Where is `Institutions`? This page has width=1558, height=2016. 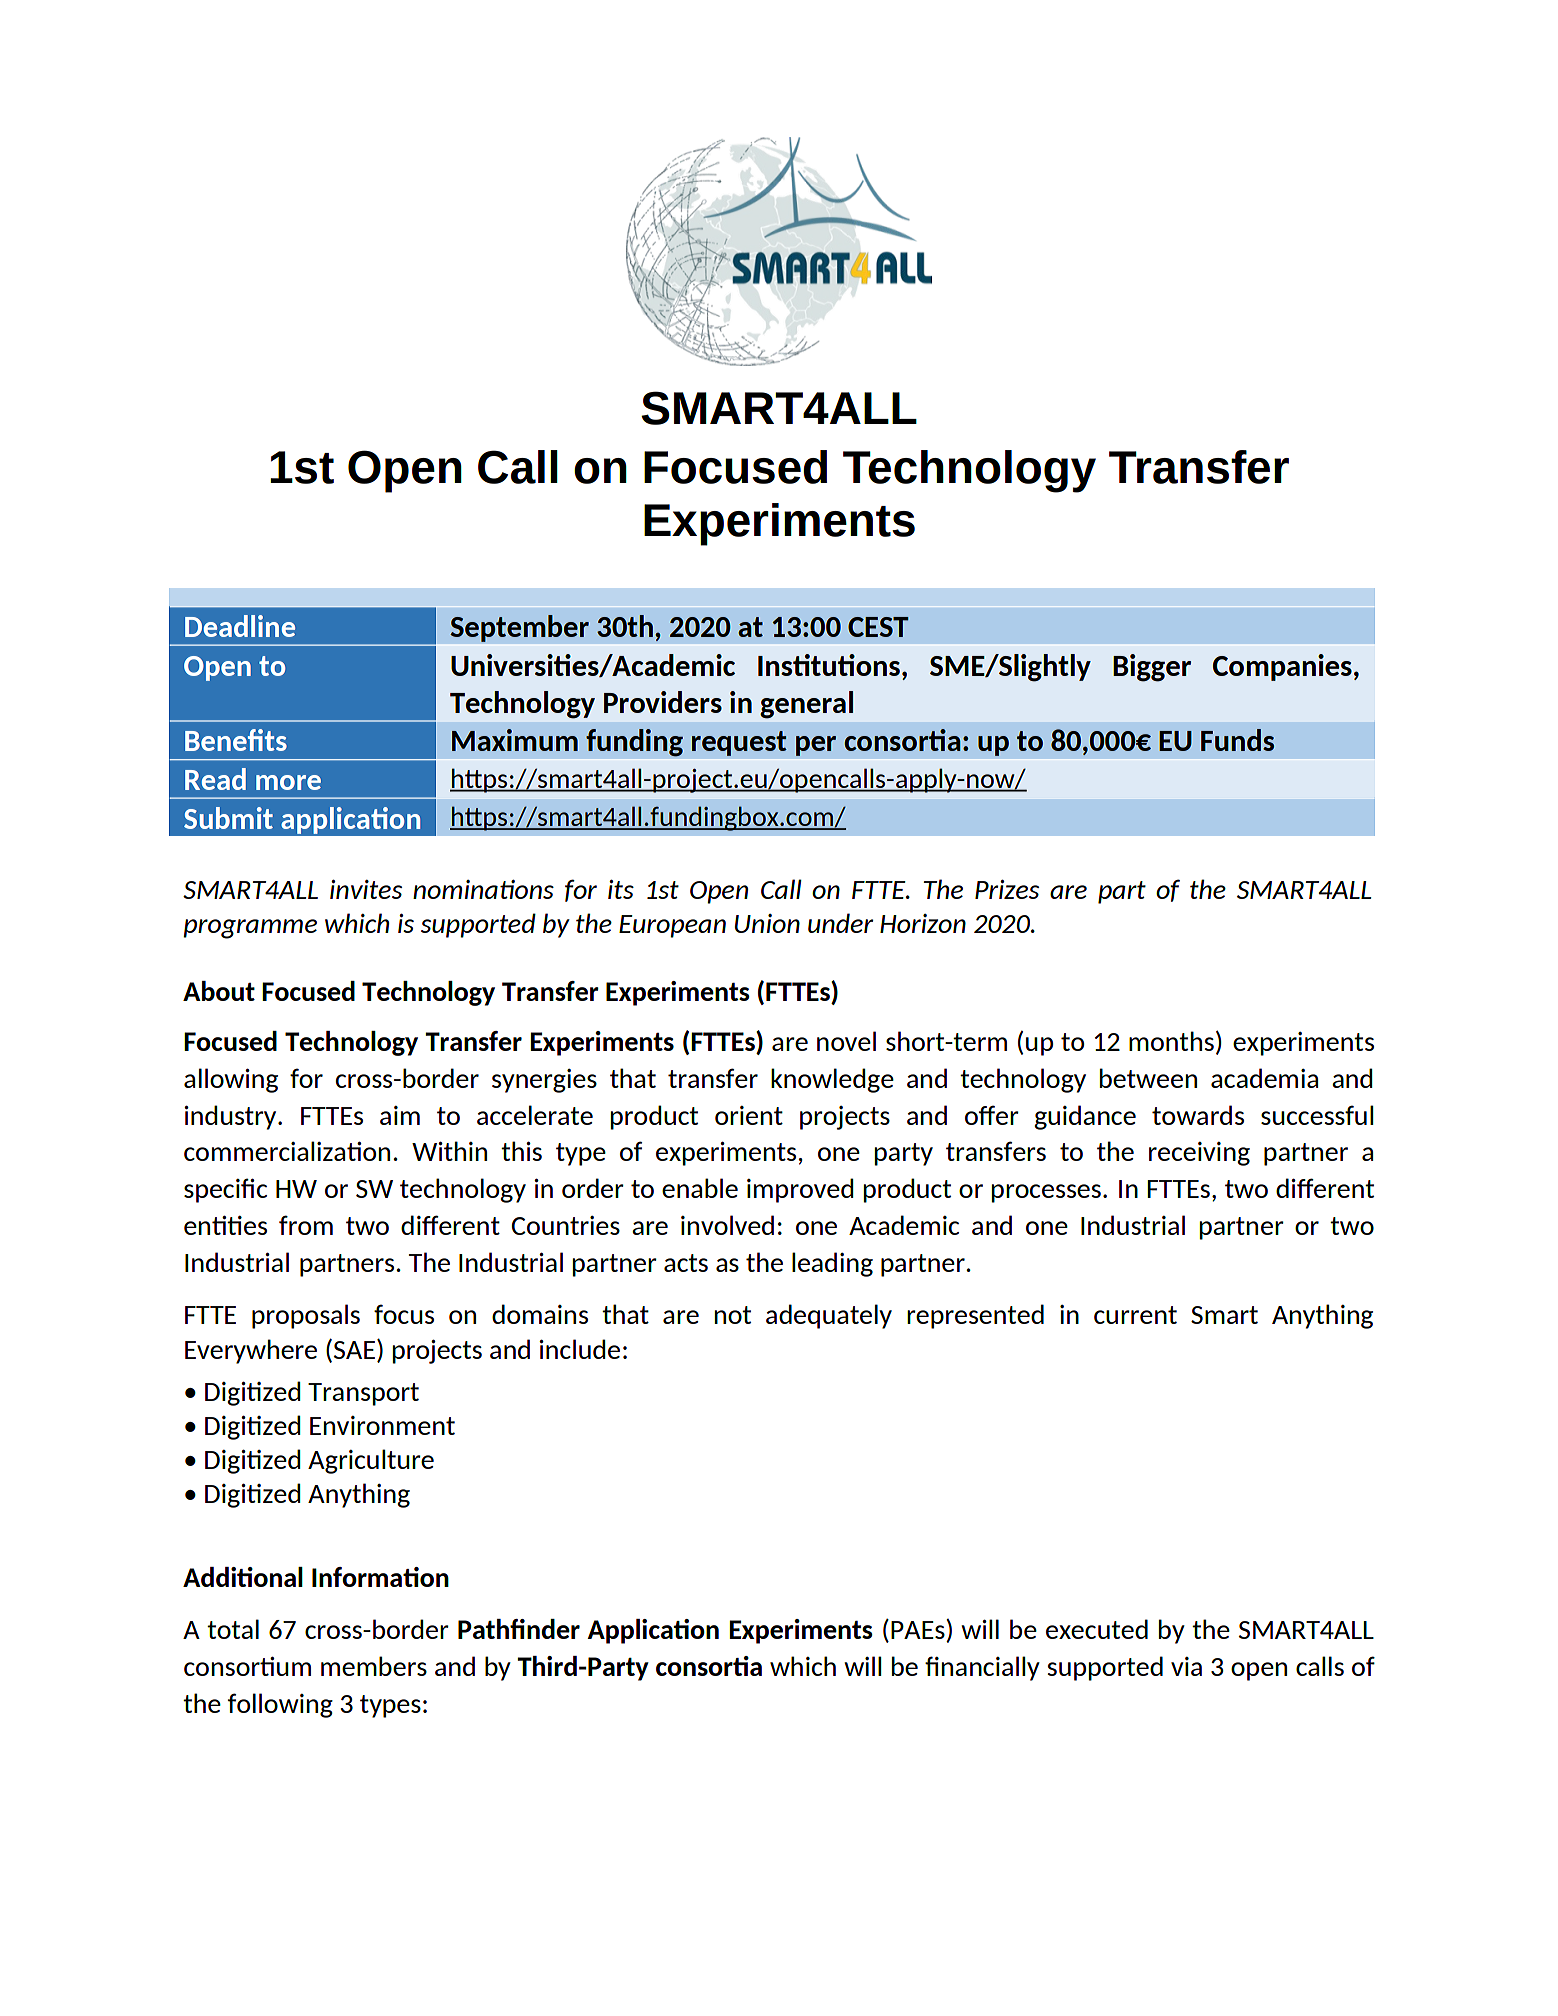
Institutions is located at coordinates (829, 665).
